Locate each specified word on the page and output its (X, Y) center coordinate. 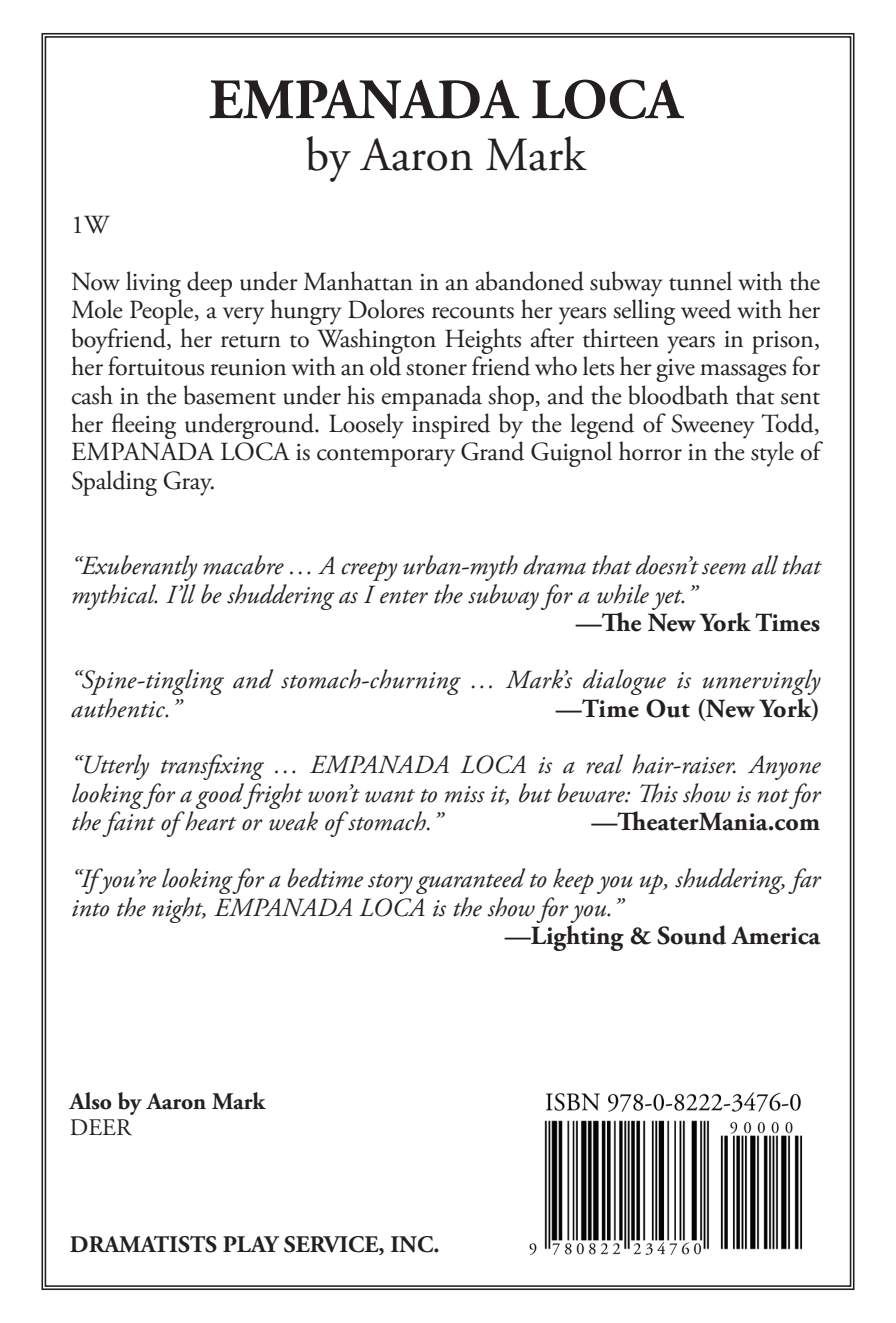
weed (706, 309)
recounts (473, 312)
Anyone (784, 767)
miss (465, 794)
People (163, 312)
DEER (101, 1127)
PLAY (251, 1244)
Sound (691, 935)
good (221, 796)
